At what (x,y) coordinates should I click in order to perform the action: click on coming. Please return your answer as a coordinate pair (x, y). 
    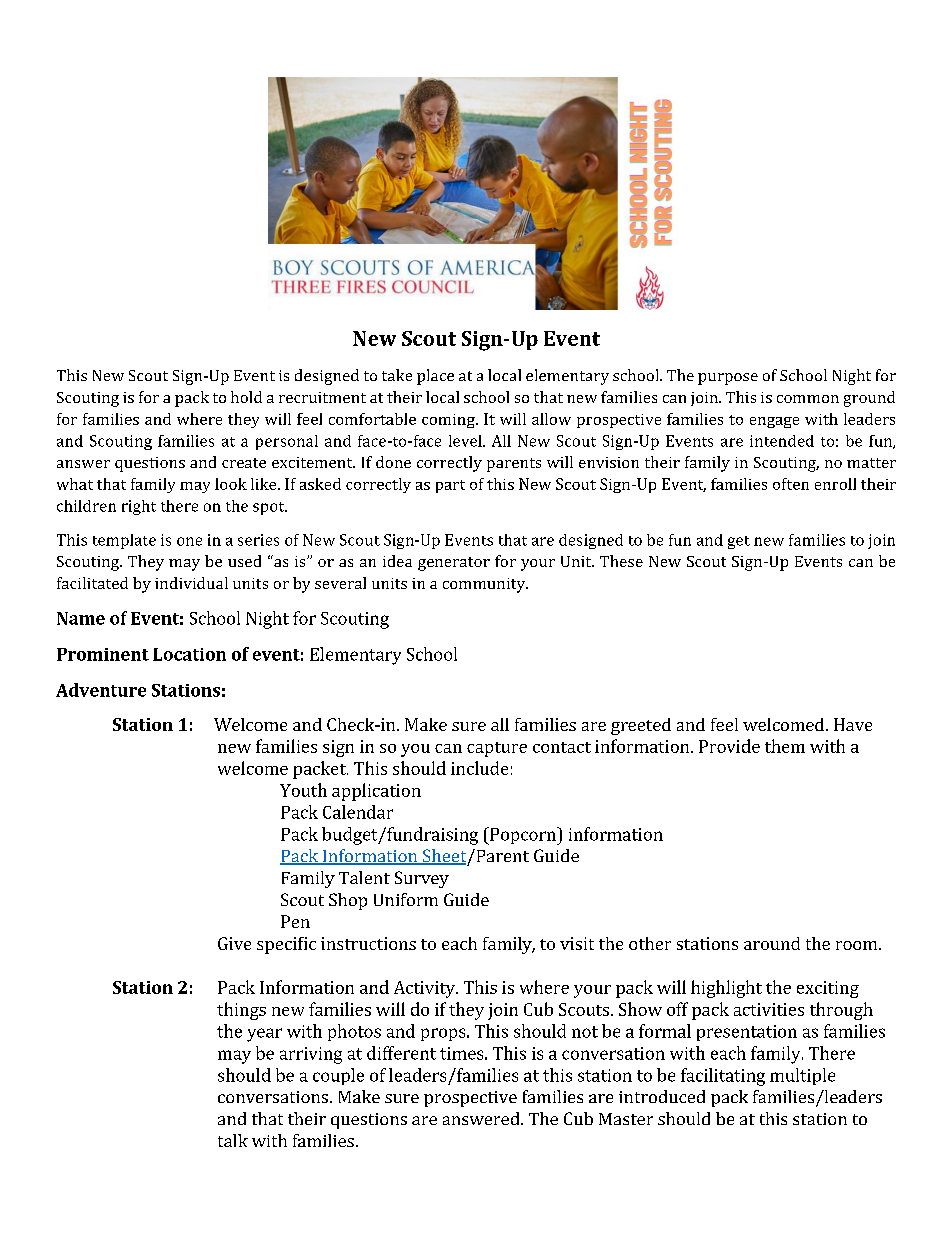
    Looking at the image, I should click on (449, 421).
